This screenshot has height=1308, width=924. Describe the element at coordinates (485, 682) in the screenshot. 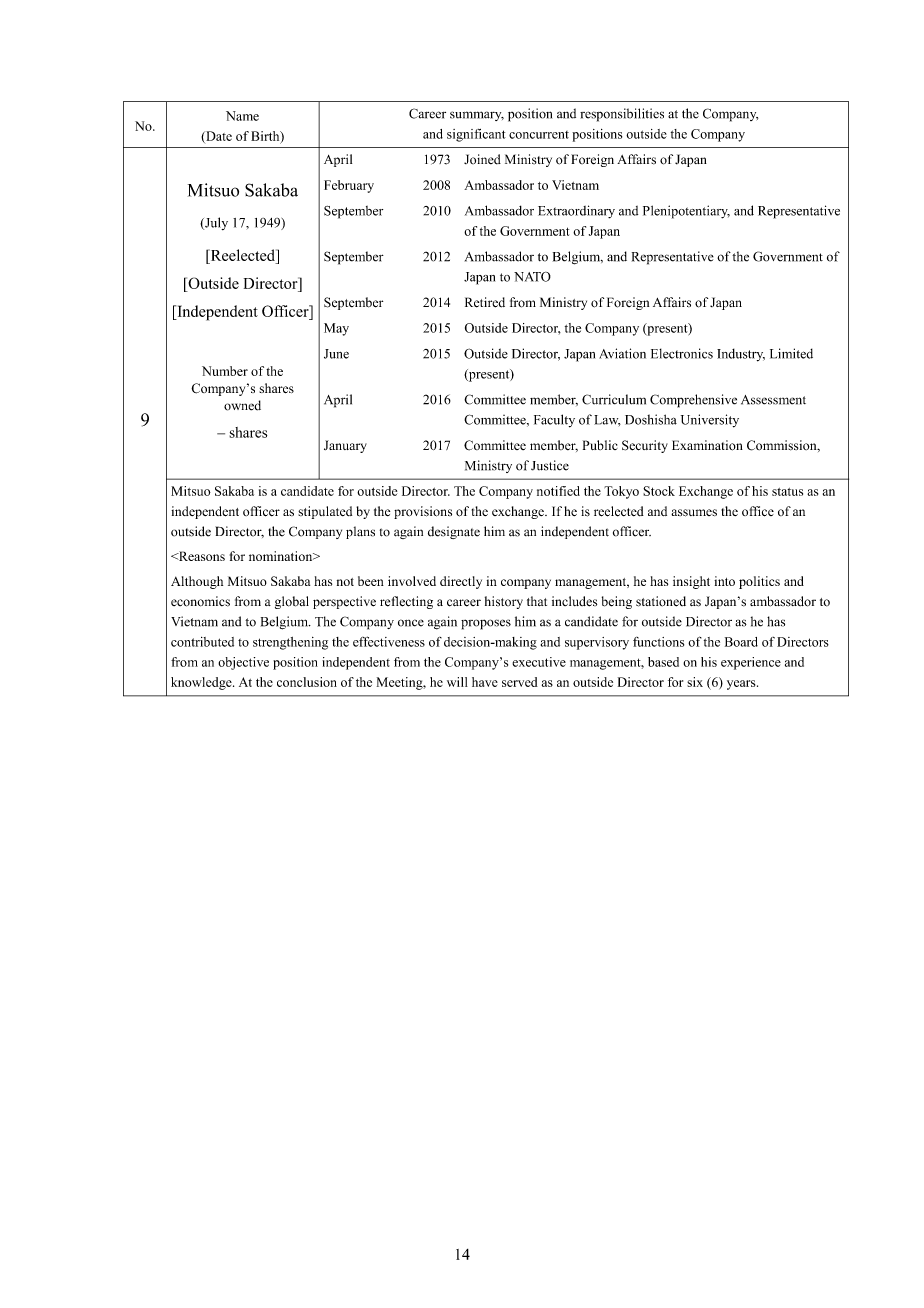

I see `have` at that location.
